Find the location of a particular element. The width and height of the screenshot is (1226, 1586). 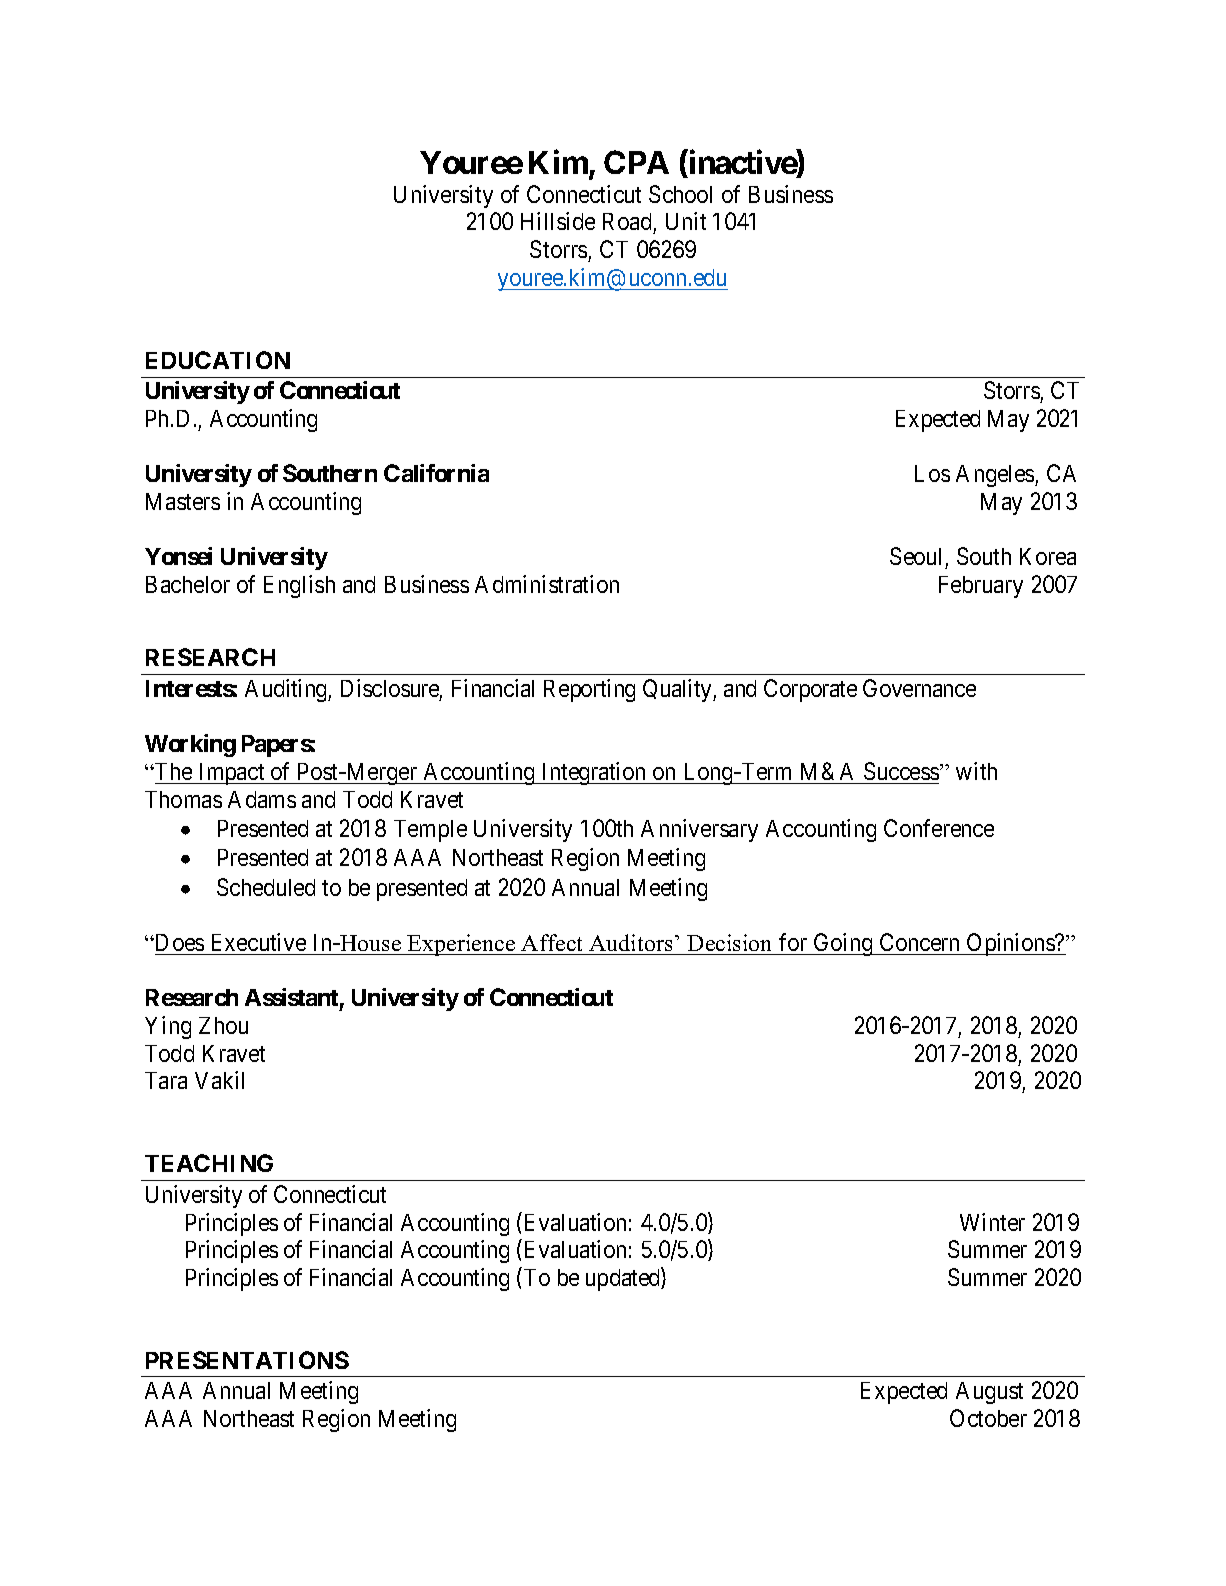

EDUCATION is located at coordinates (218, 360).
